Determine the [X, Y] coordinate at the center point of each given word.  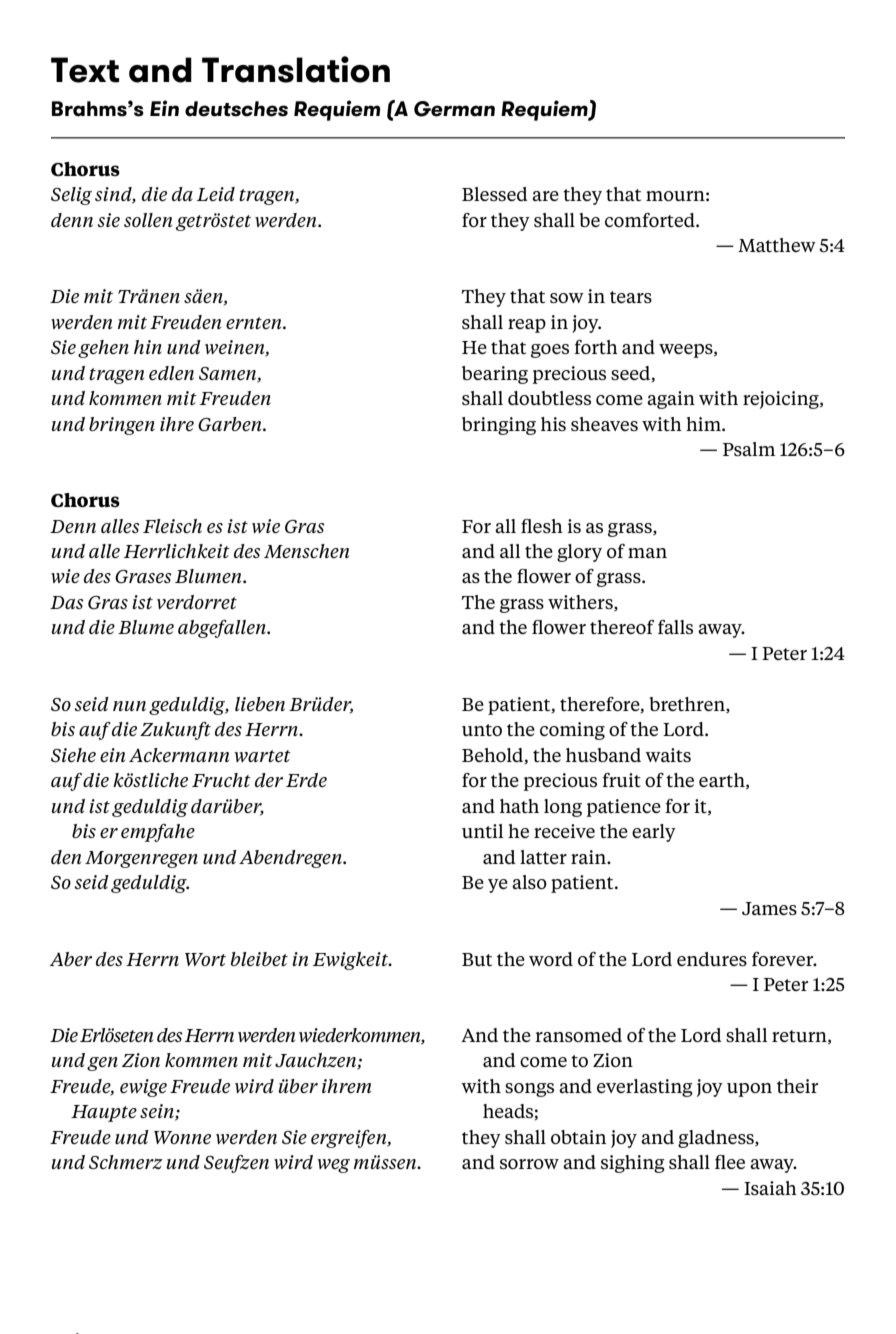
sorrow [529, 1164]
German [454, 109]
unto [482, 730]
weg [333, 1166]
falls [675, 627]
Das [67, 602]
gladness [717, 1139]
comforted [651, 220]
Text [85, 70]
